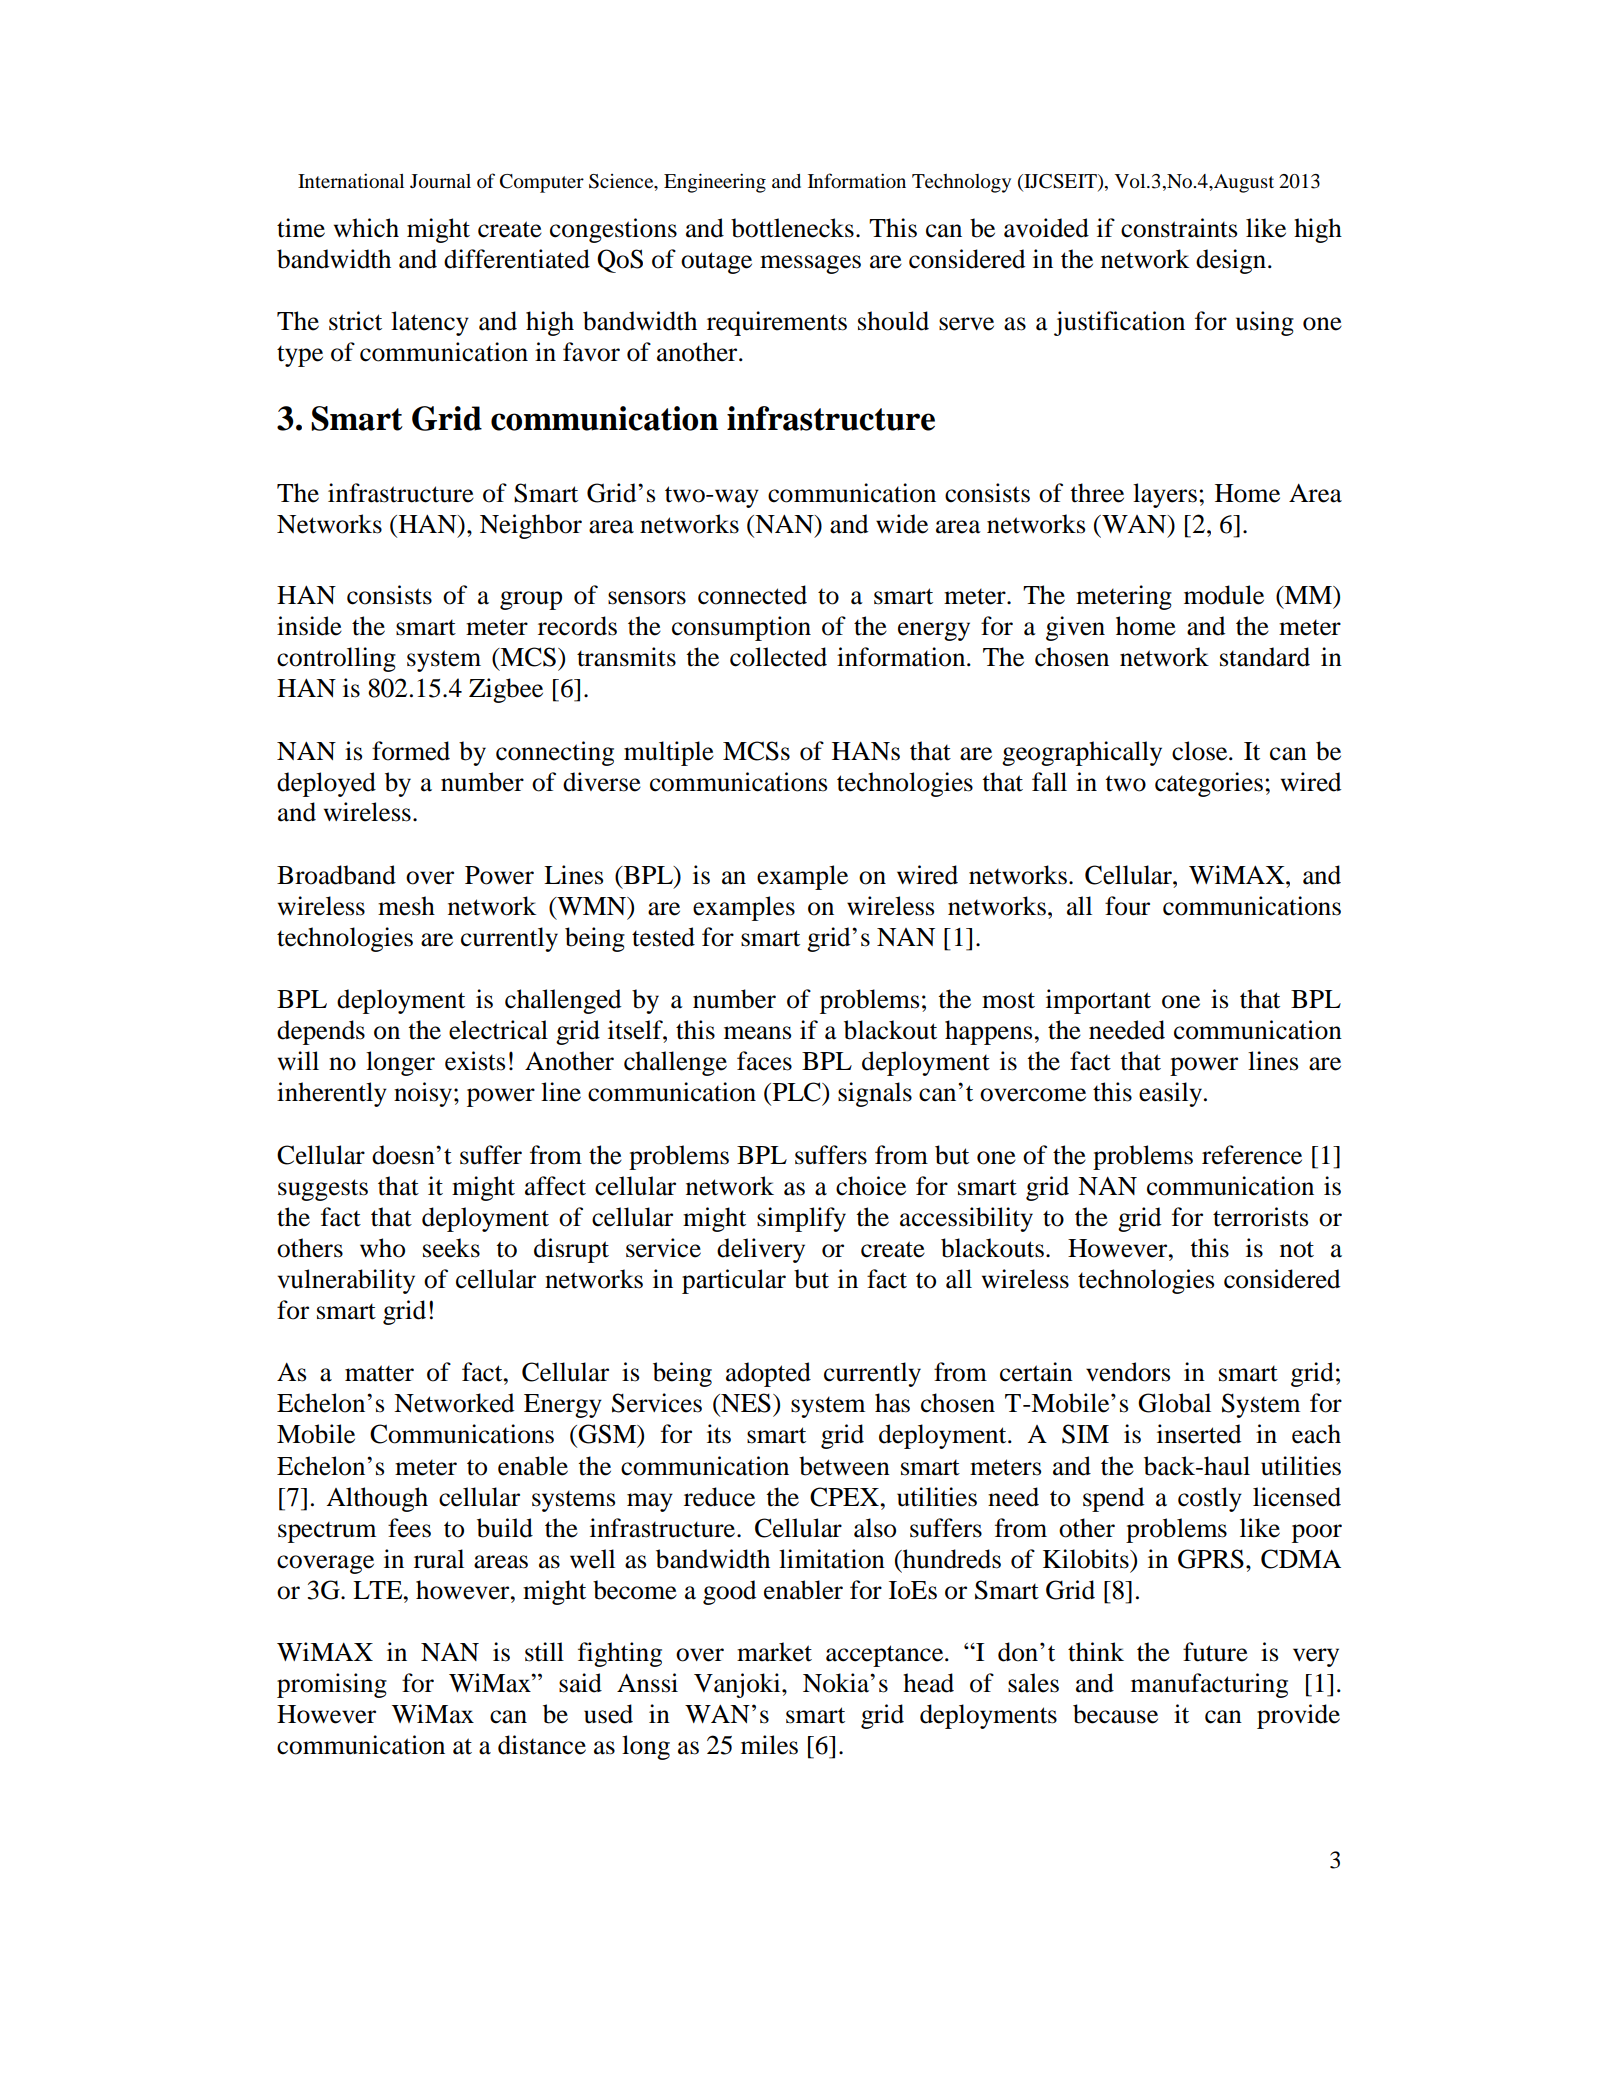  I want to click on terrorists, so click(1260, 1217).
